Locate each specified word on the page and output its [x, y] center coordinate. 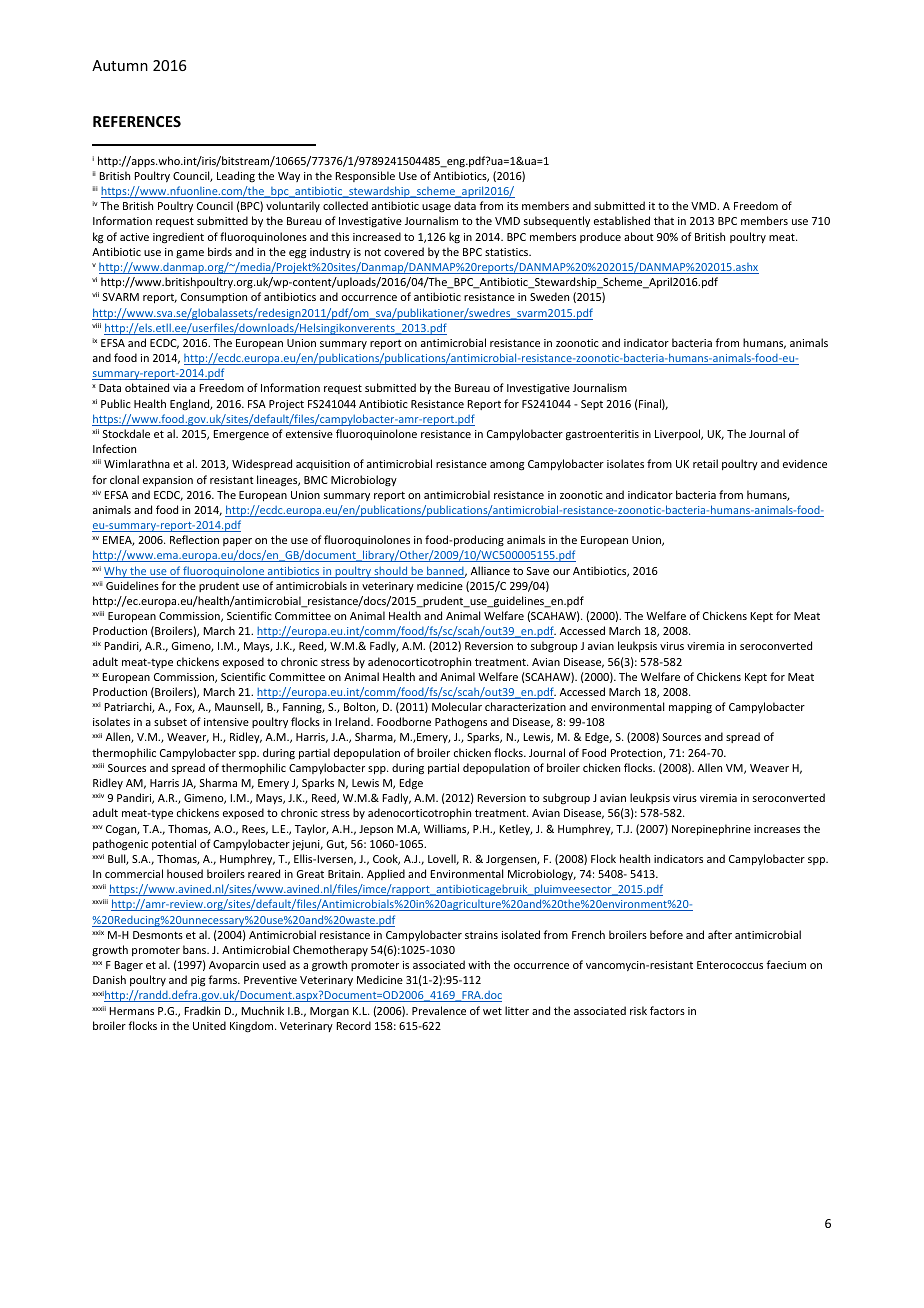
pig [198, 981]
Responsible [365, 176]
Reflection [194, 539]
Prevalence [439, 1010]
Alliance [490, 570]
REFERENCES [137, 121]
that [664, 220]
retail [705, 463]
